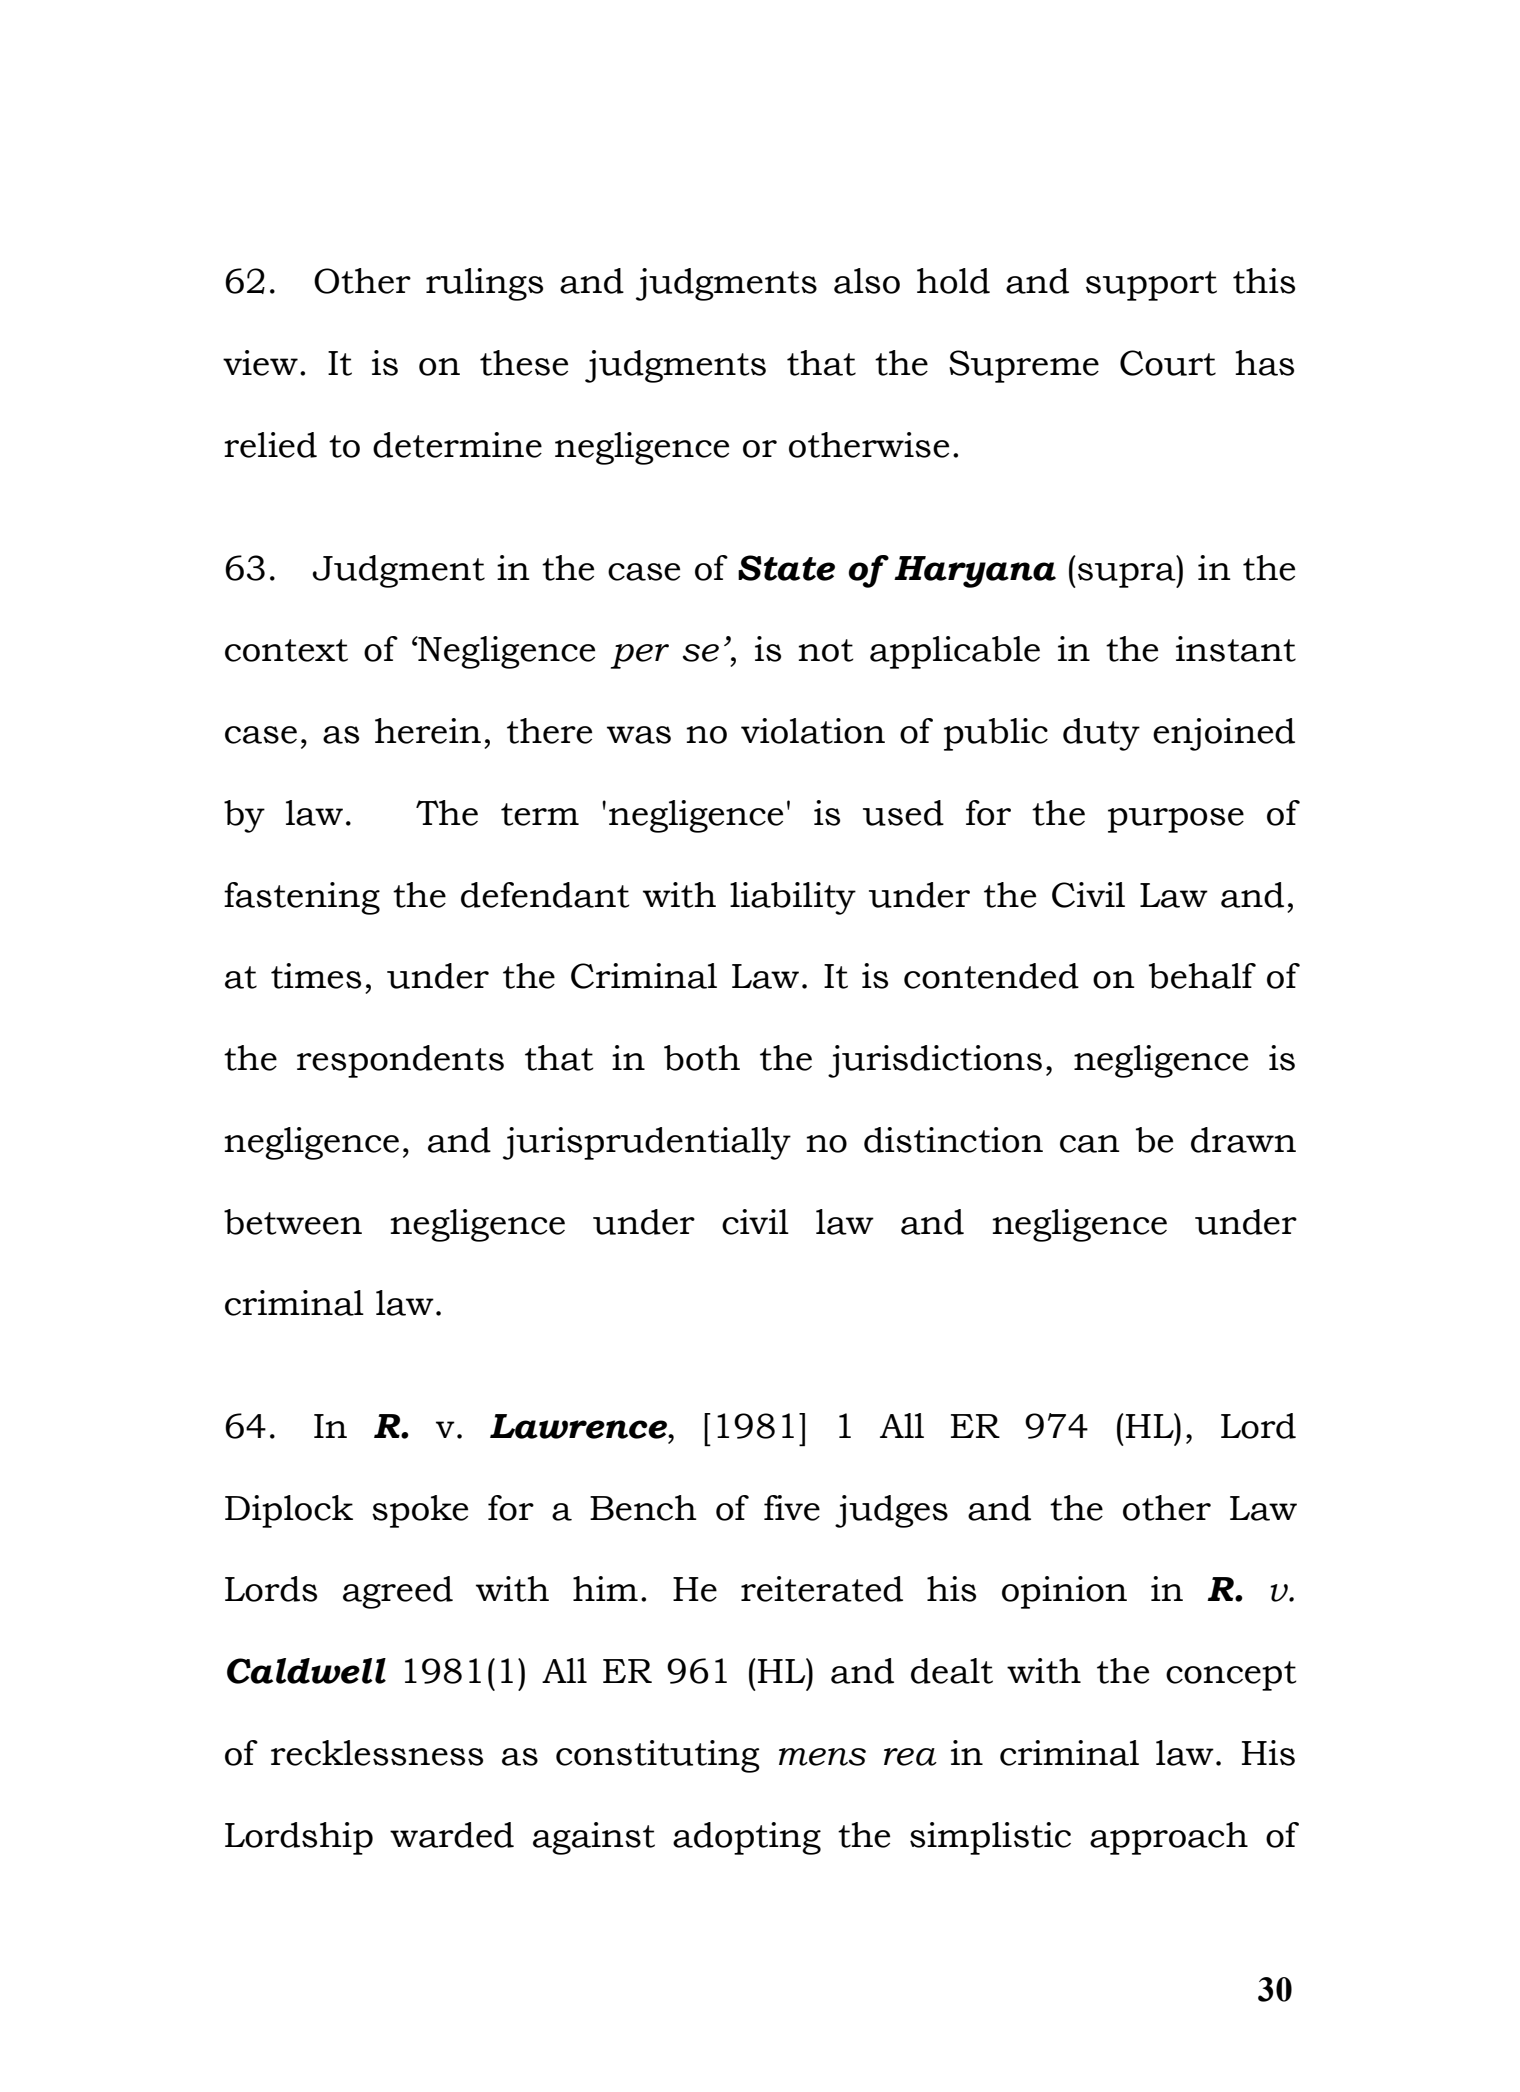 This screenshot has height=2092, width=1520. I want to click on both, so click(702, 1058).
